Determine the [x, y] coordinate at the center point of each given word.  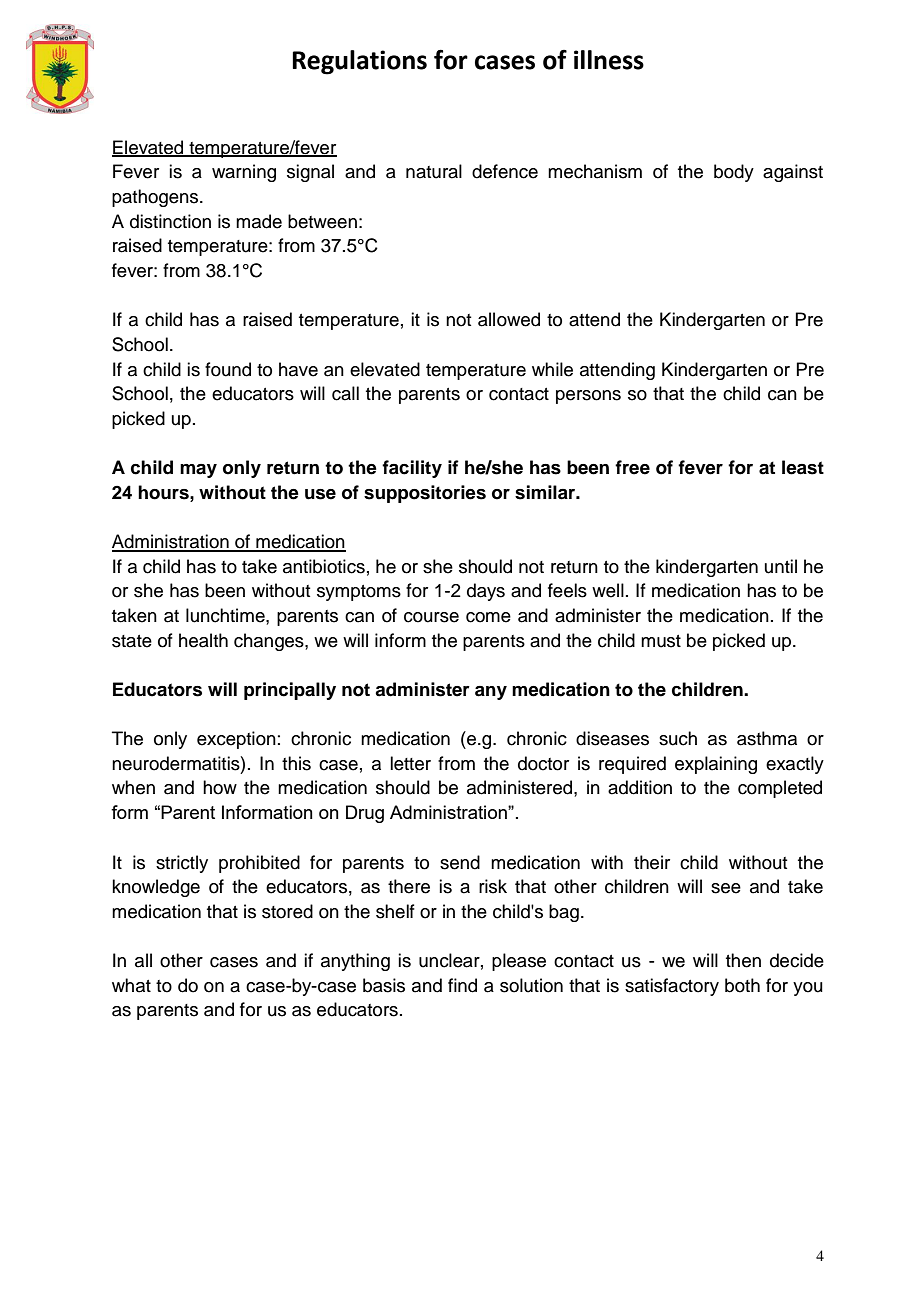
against [793, 173]
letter [410, 763]
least [803, 467]
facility [412, 469]
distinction [170, 221]
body [734, 173]
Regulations [359, 62]
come [488, 617]
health [203, 640]
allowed [509, 319]
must [661, 641]
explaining [716, 765]
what [131, 985]
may [198, 471]
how [220, 787]
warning [244, 173]
